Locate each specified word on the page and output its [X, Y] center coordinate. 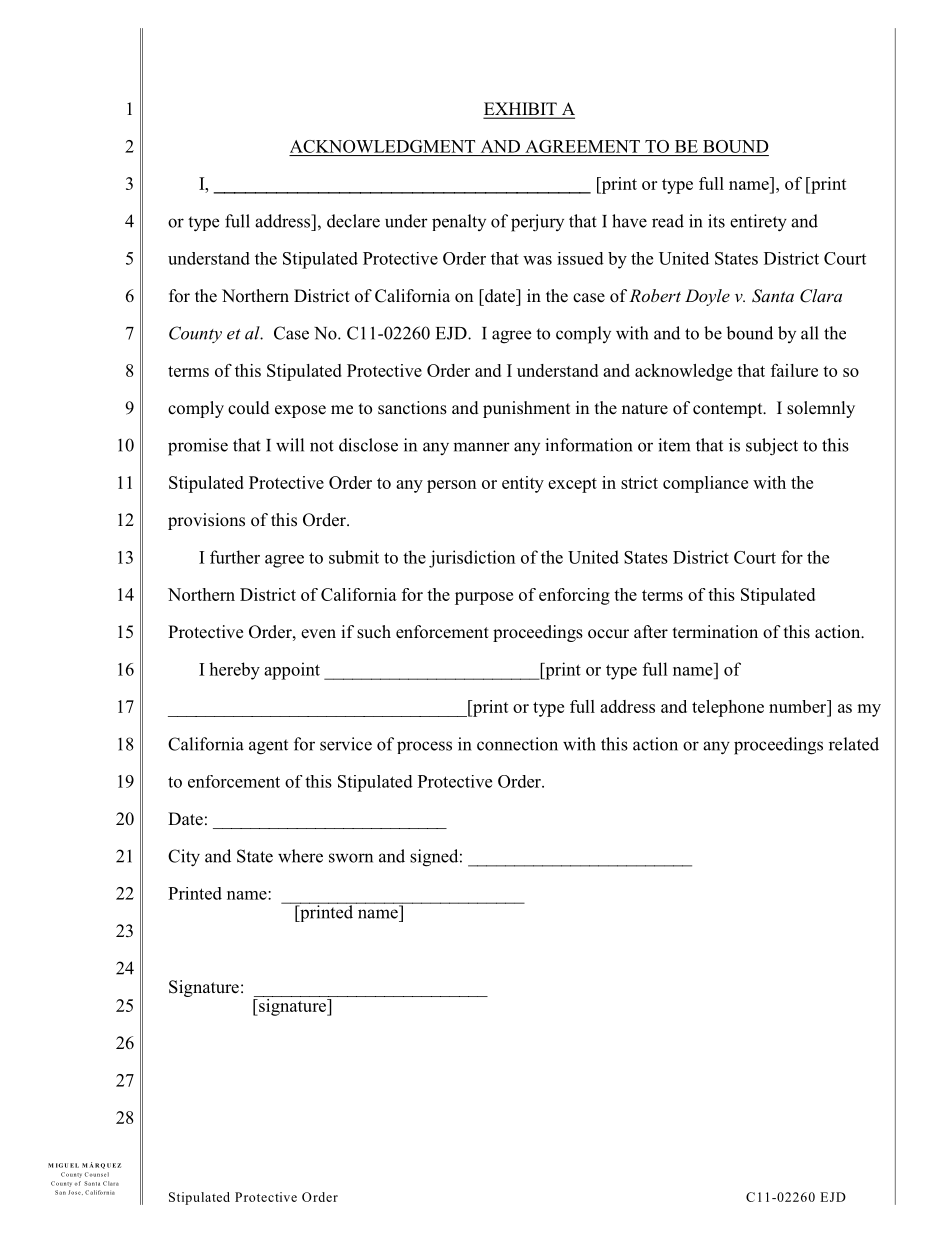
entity [523, 484]
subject [772, 447]
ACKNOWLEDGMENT [382, 146]
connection [517, 744]
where [300, 856]
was [537, 260]
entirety [758, 223]
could [249, 408]
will [290, 445]
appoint [292, 671]
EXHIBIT [521, 110]
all [810, 333]
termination [715, 632]
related [854, 744]
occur [608, 634]
